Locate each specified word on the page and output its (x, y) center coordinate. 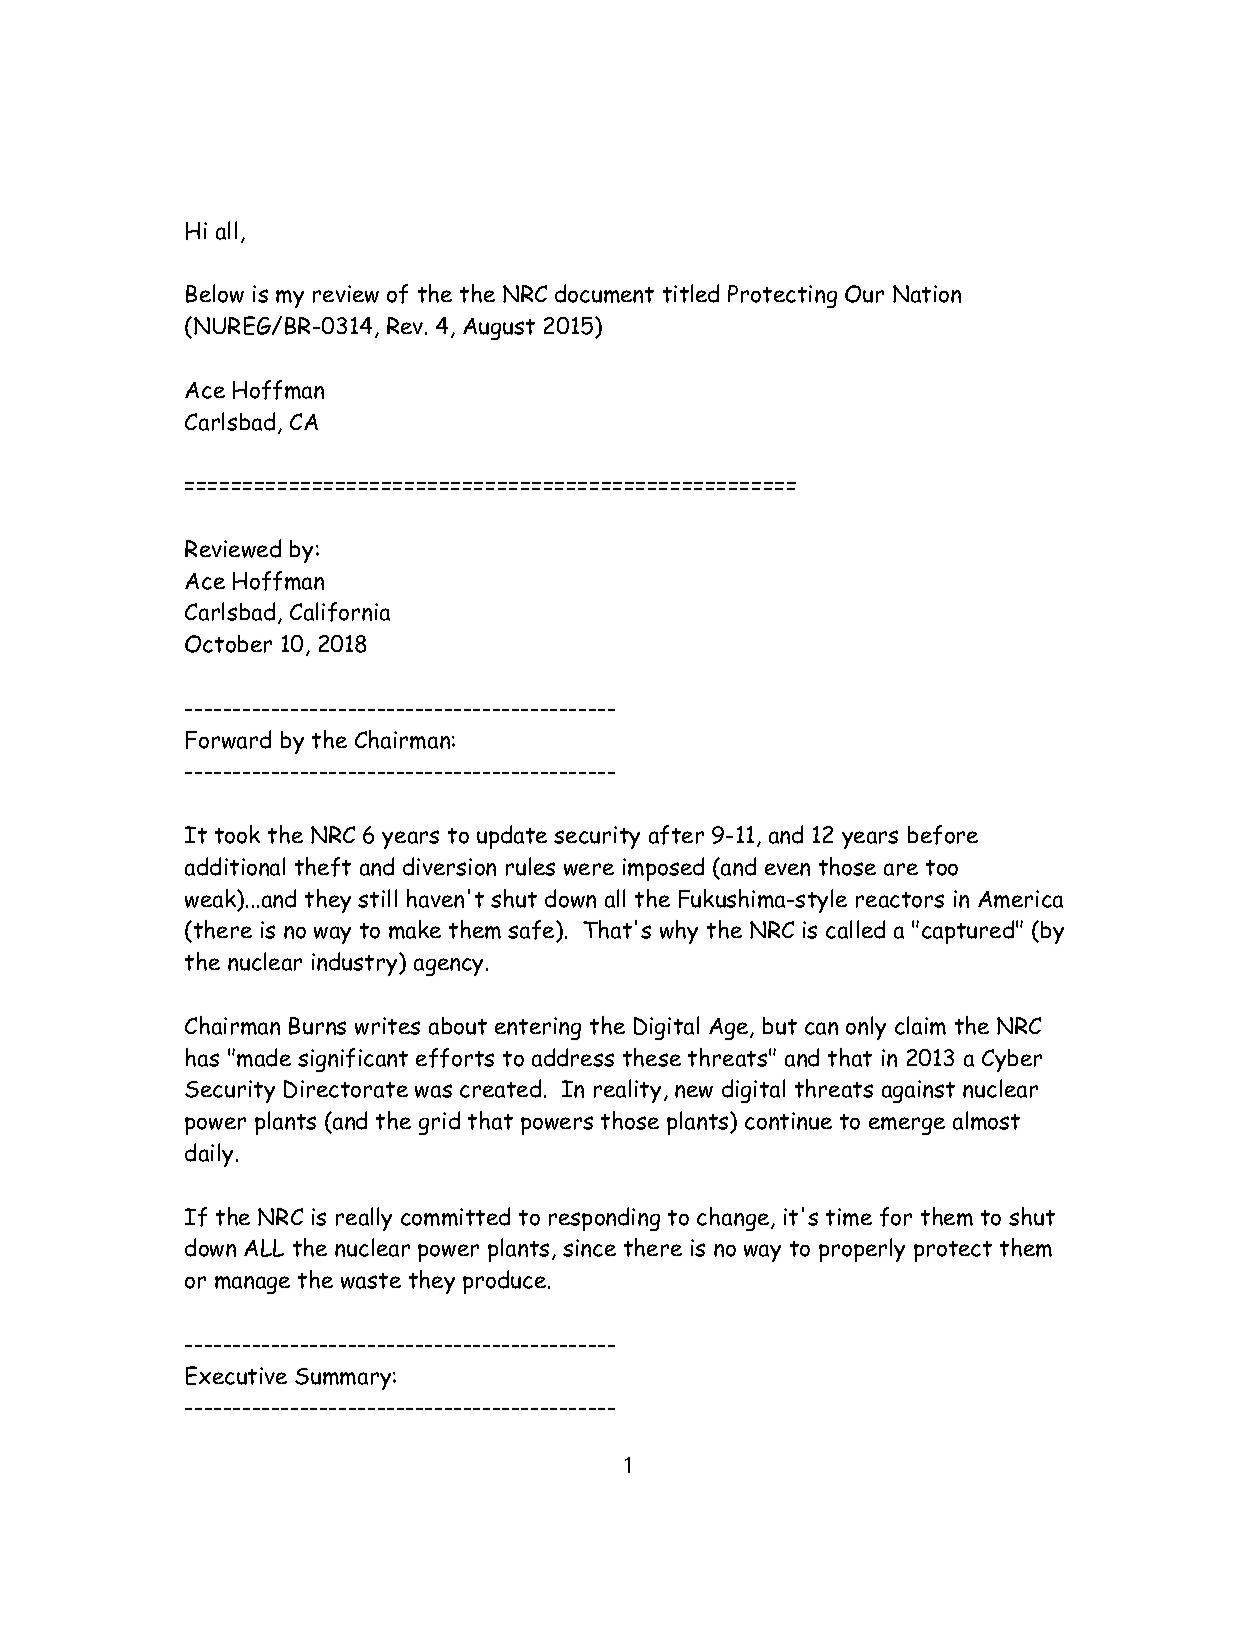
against (918, 1091)
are (901, 869)
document (604, 293)
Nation (927, 294)
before (943, 835)
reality (627, 1091)
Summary (344, 1379)
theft (323, 867)
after (676, 835)
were (589, 869)
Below (215, 293)
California (340, 612)
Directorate (346, 1089)
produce (506, 1282)
